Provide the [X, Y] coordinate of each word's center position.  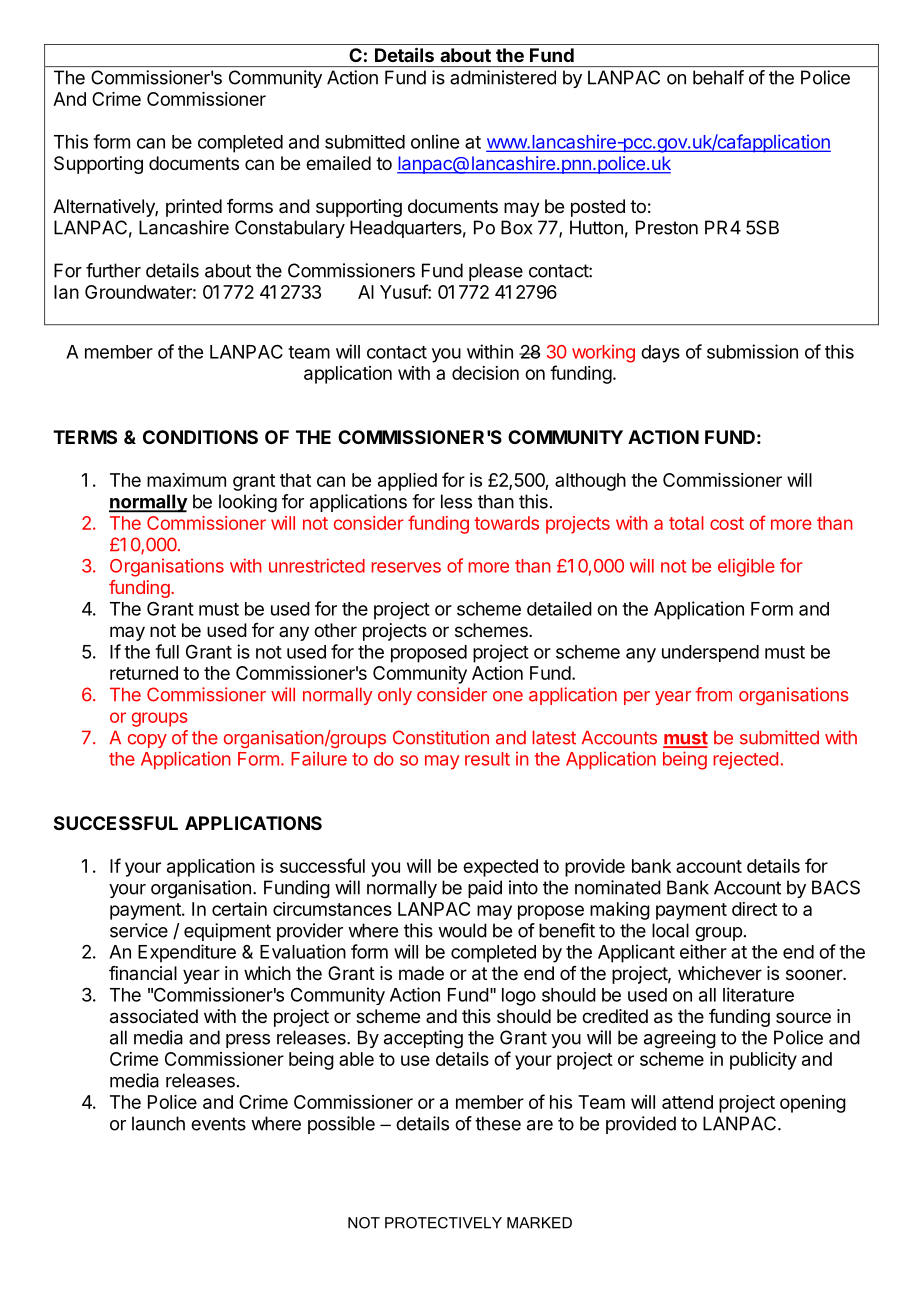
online [435, 141]
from [713, 694]
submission [752, 351]
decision [485, 373]
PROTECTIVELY [443, 1223]
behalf [718, 77]
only [395, 696]
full [167, 651]
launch [158, 1123]
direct [754, 909]
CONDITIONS [200, 437]
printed [194, 208]
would [462, 930]
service [139, 930]
